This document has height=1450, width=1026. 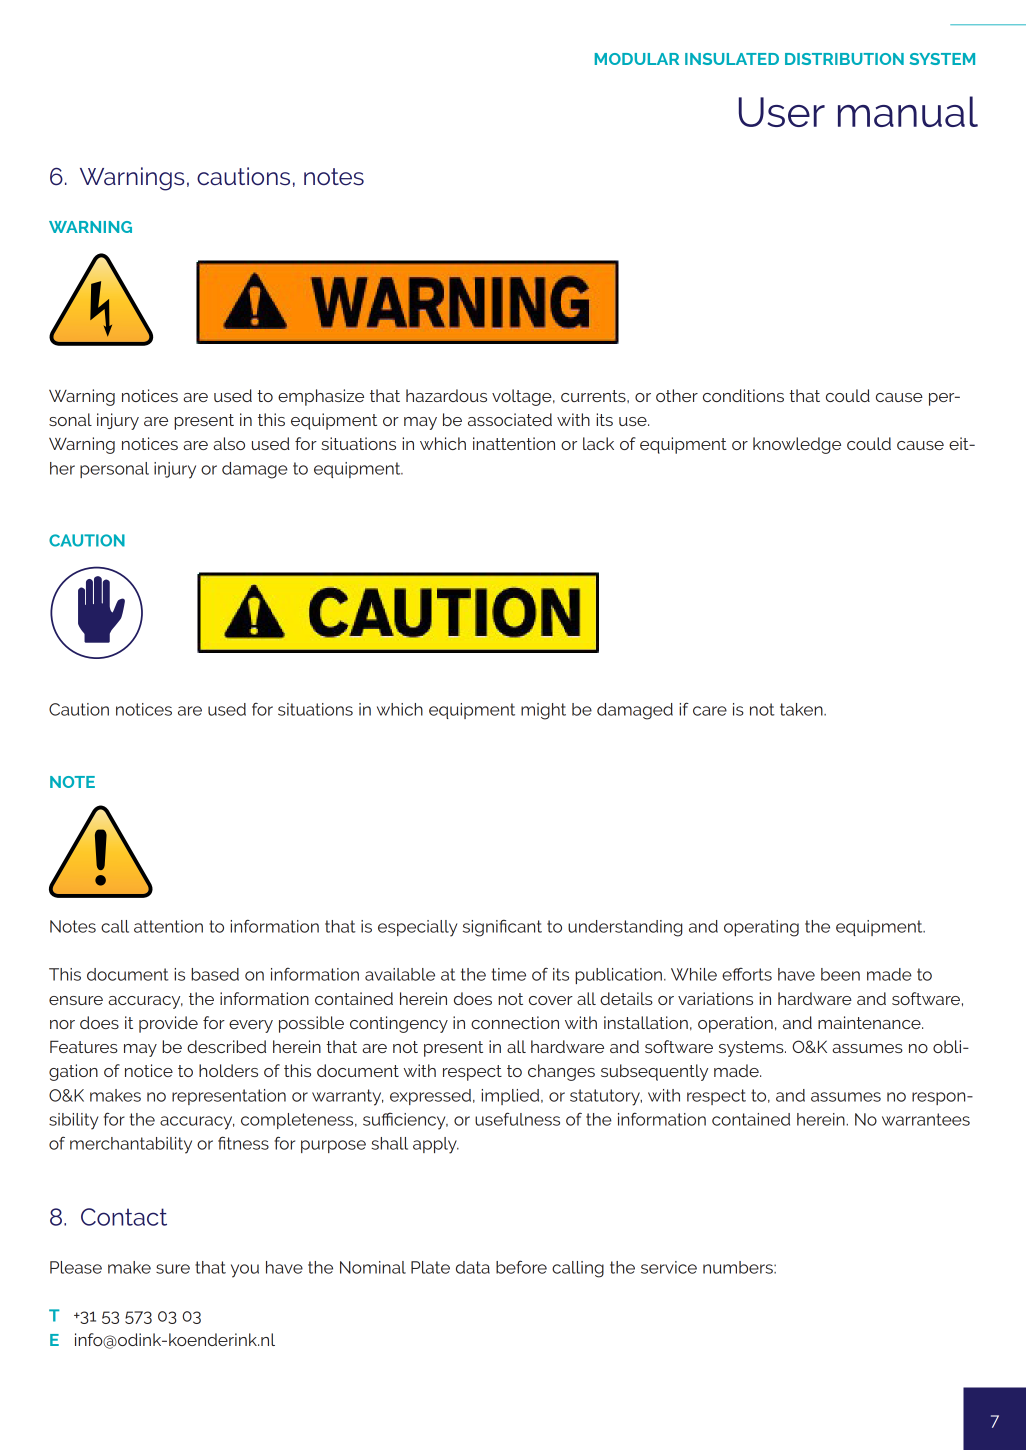 I want to click on associated, so click(x=510, y=419).
